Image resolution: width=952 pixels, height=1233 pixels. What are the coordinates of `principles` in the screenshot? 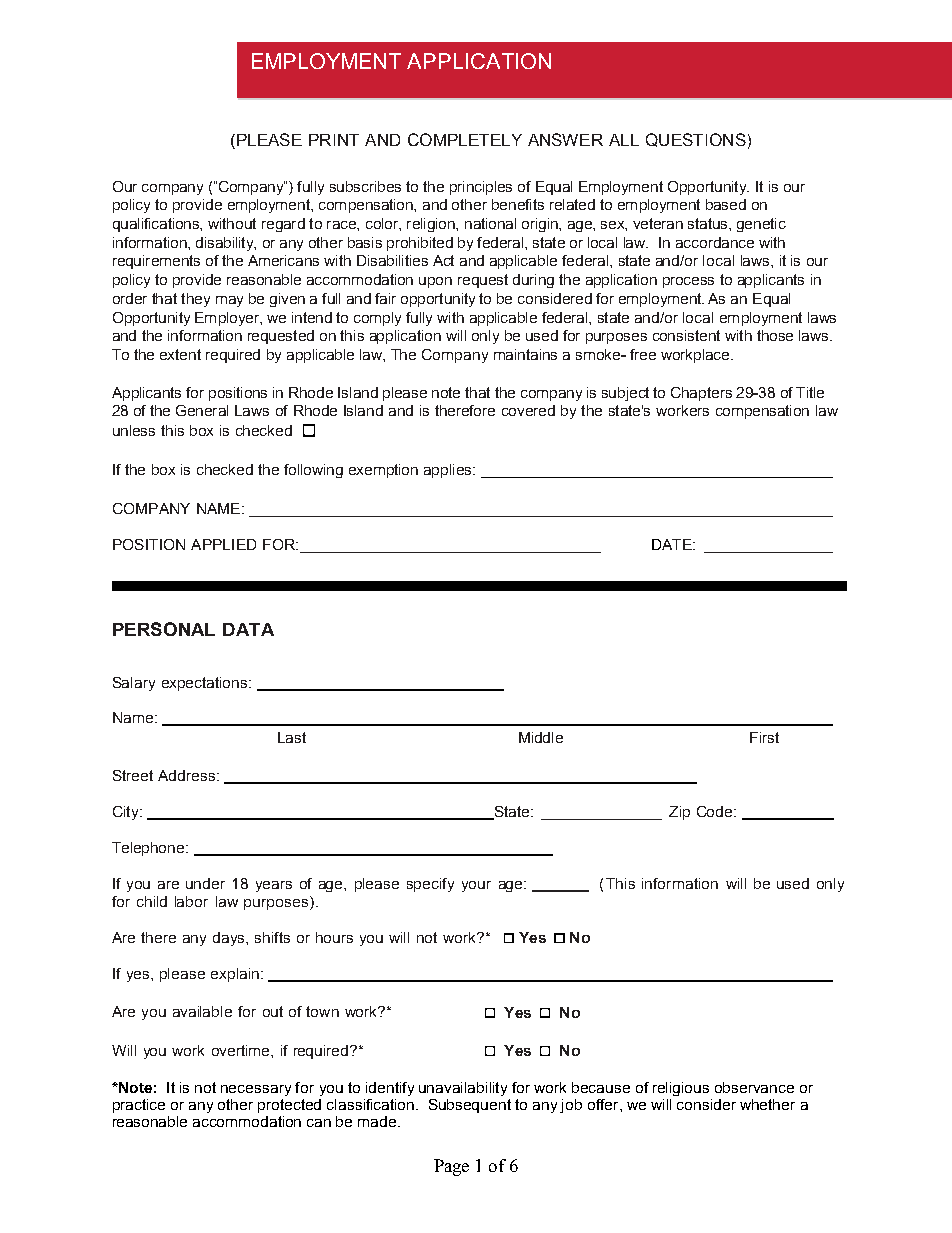 It's located at (481, 188).
